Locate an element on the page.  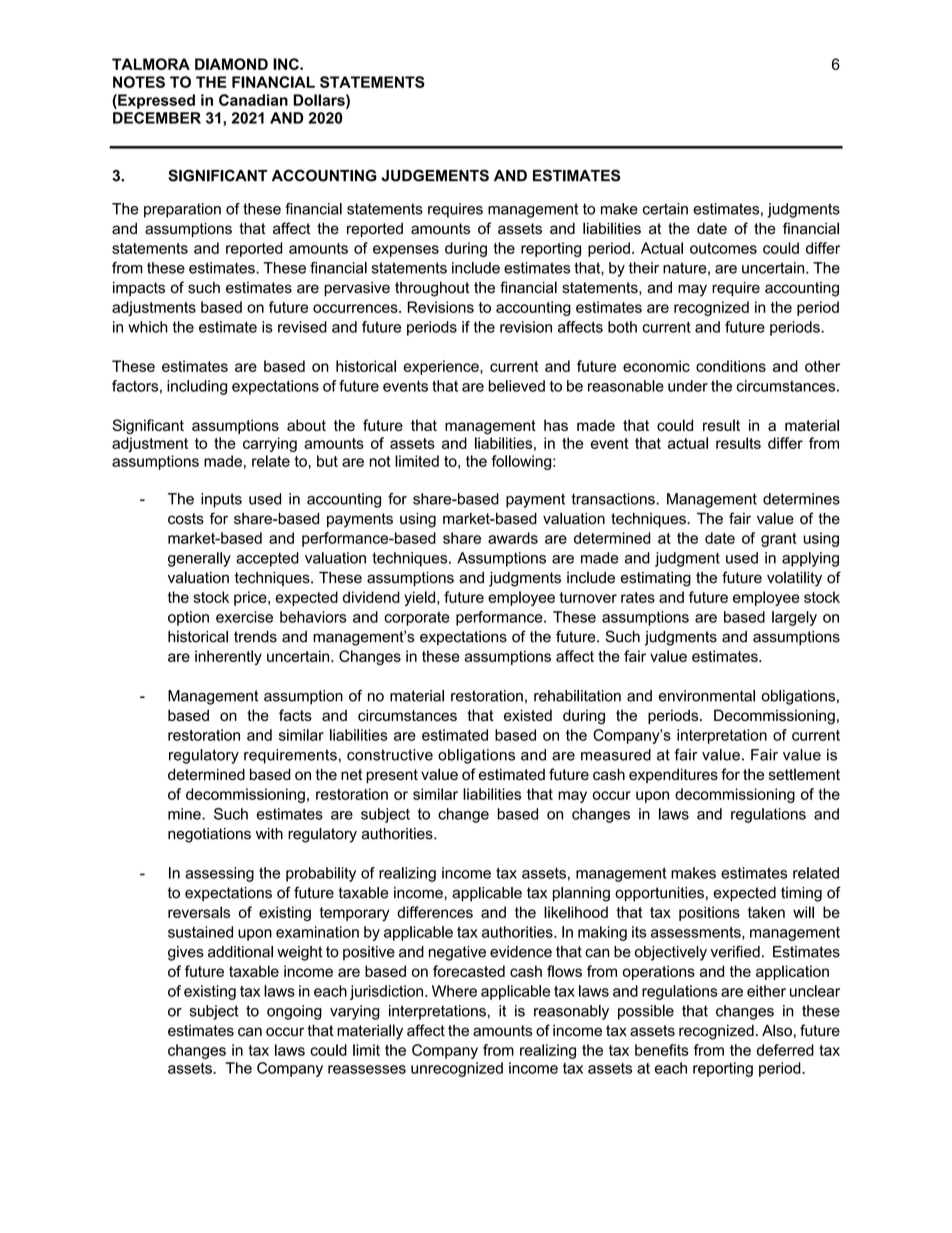
awards is located at coordinates (513, 538).
